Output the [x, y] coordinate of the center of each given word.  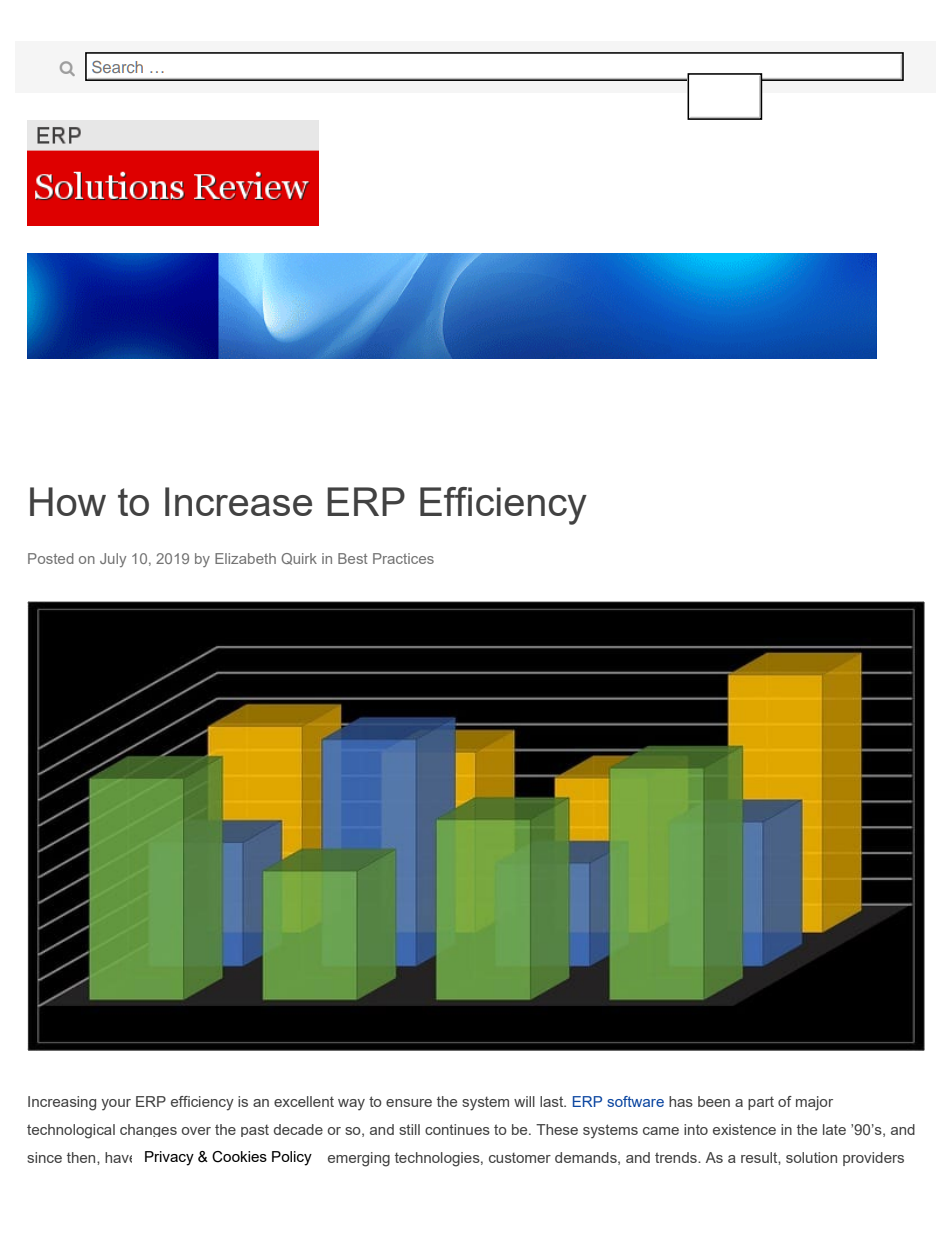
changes [148, 1130]
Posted [51, 558]
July [113, 560]
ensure [409, 1103]
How [68, 501]
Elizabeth [245, 558]
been [714, 1101]
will [524, 1101]
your [116, 1105]
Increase [238, 501]
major [814, 1103]
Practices [403, 558]
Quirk [299, 559]
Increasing [62, 1103]
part [761, 1103]
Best [353, 558]
